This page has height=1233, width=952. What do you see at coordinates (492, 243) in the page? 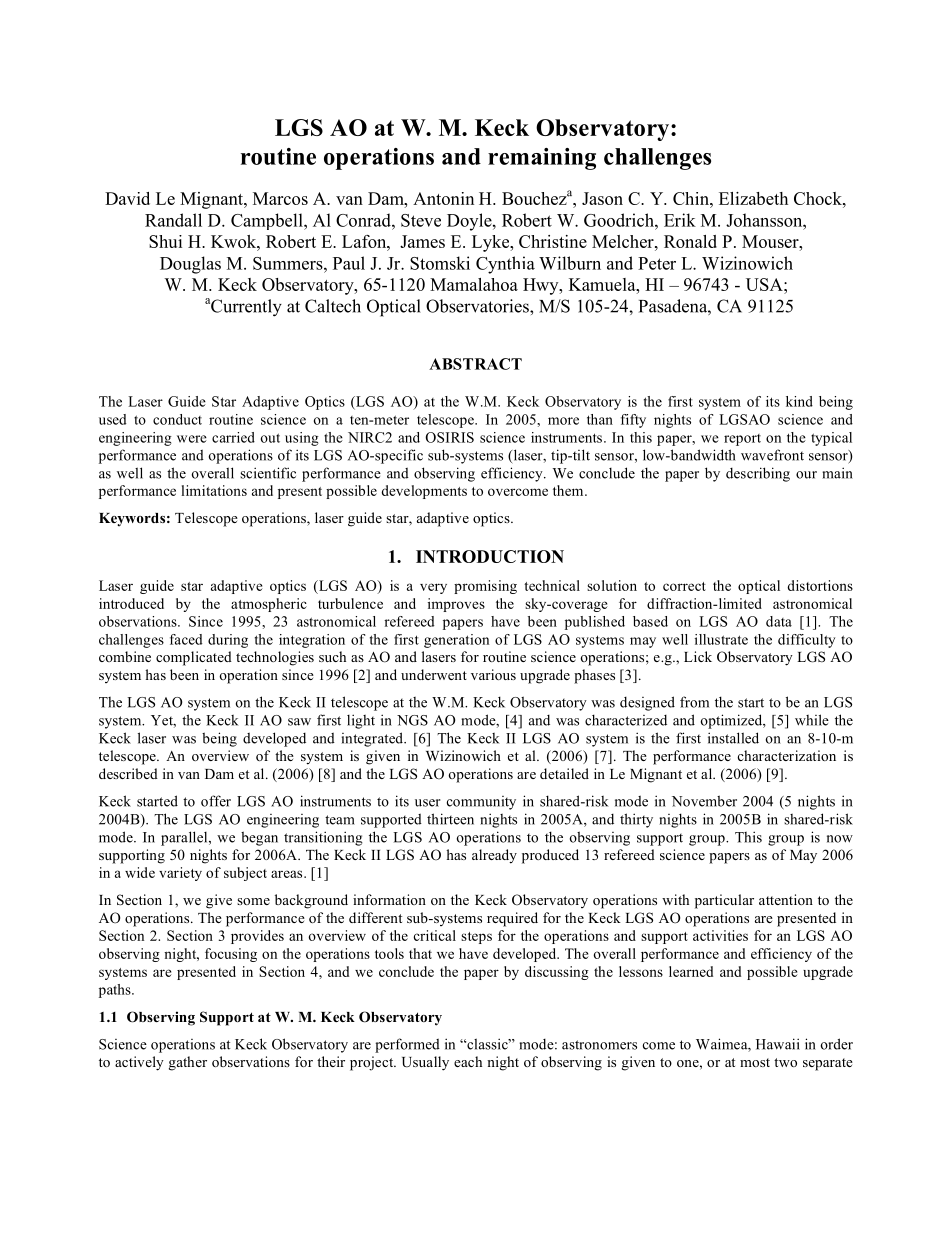
I see `Lyke` at bounding box center [492, 243].
